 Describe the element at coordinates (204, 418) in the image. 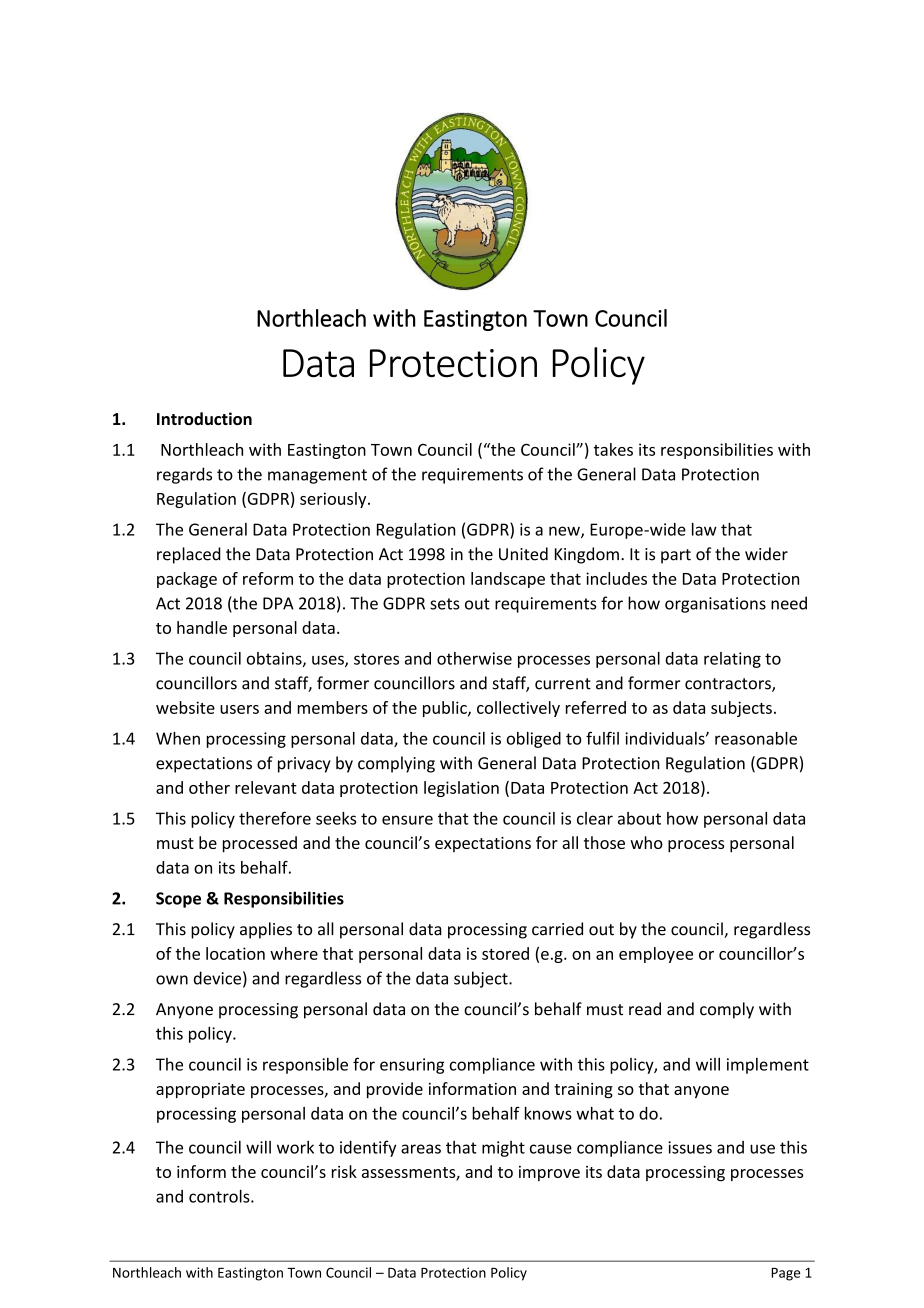

I see `Introduction` at that location.
